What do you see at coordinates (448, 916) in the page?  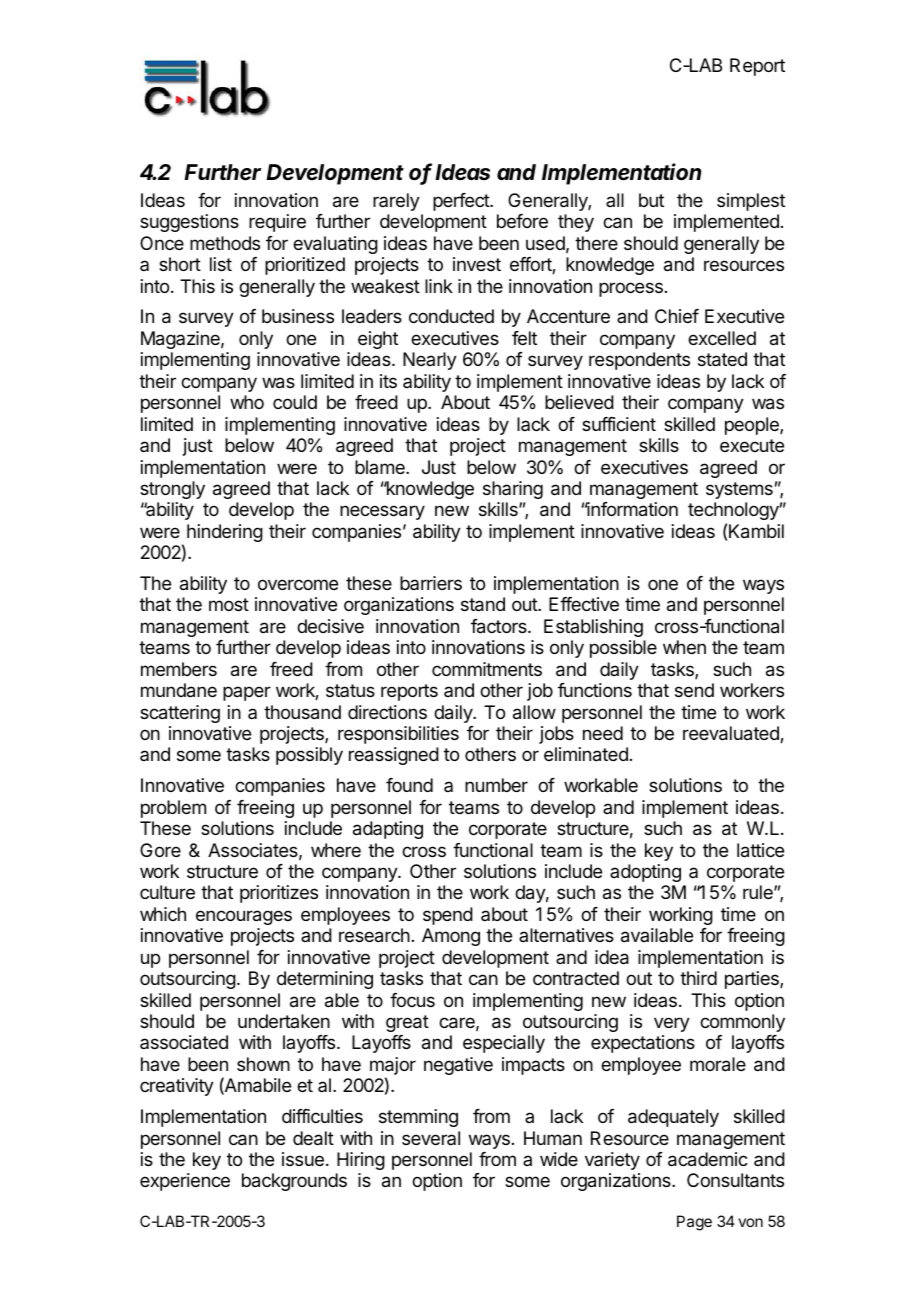 I see `spend` at bounding box center [448, 916].
